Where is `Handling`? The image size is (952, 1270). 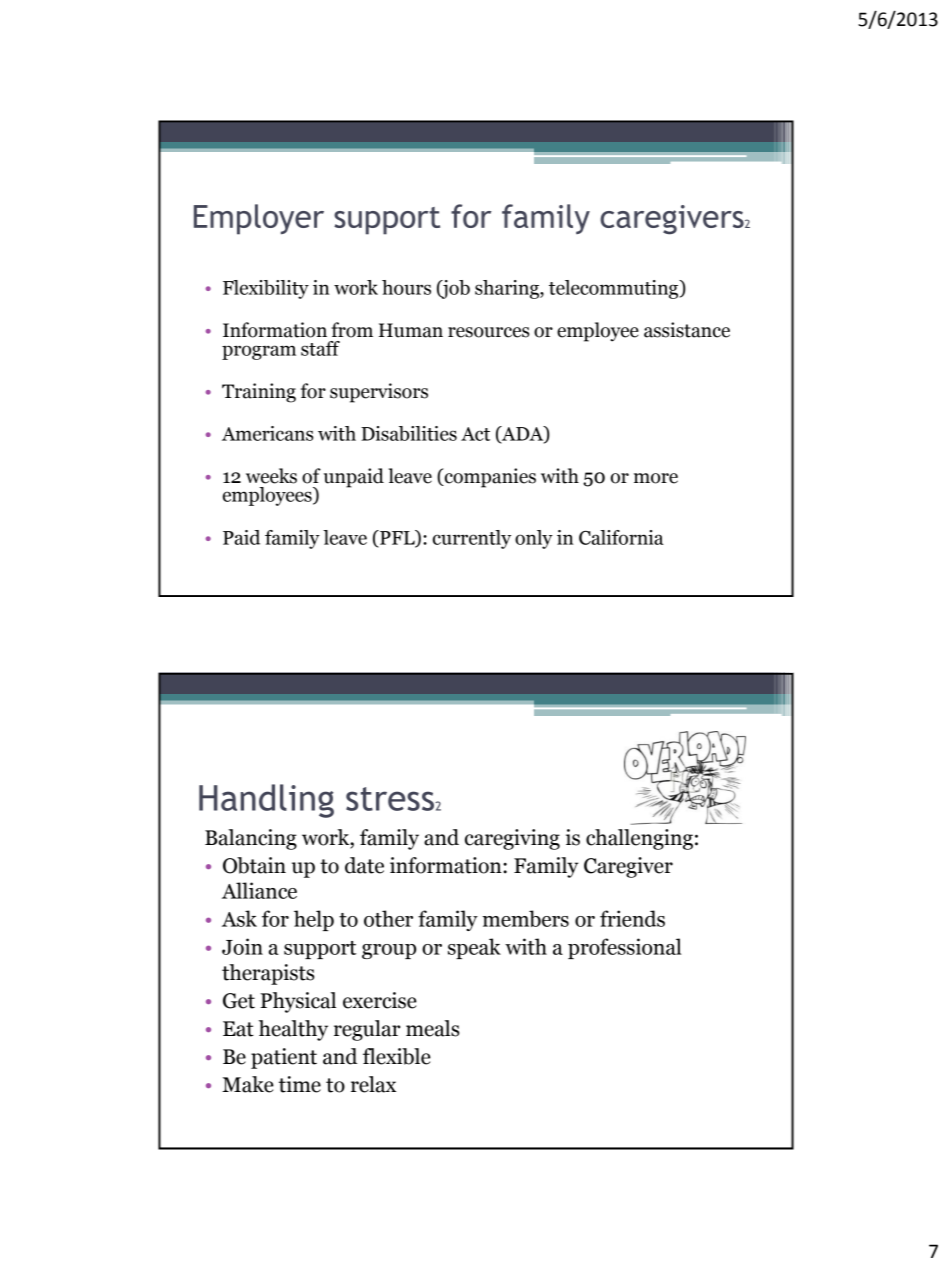
Handling is located at coordinates (266, 801).
